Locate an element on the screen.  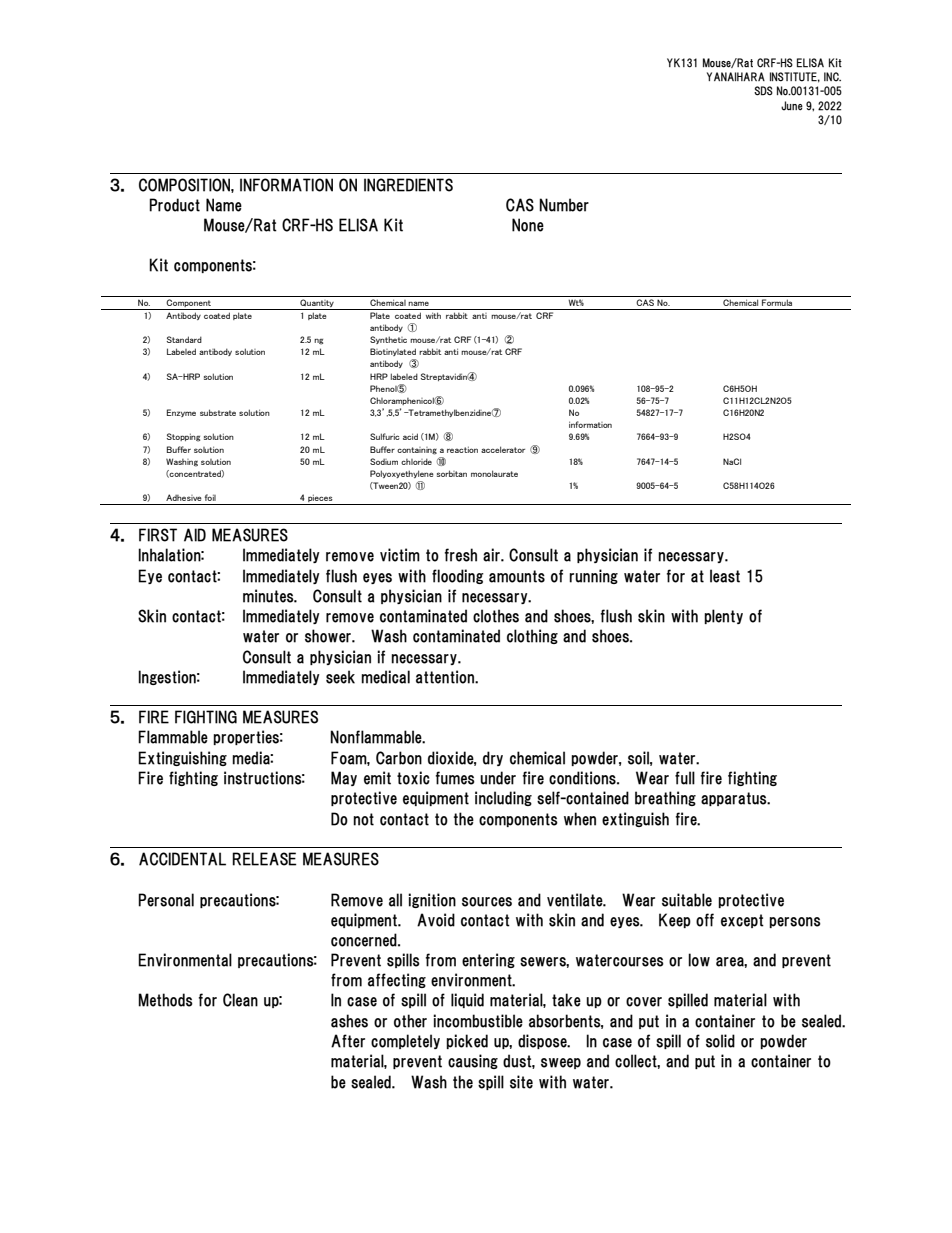
least is located at coordinates (725, 576).
